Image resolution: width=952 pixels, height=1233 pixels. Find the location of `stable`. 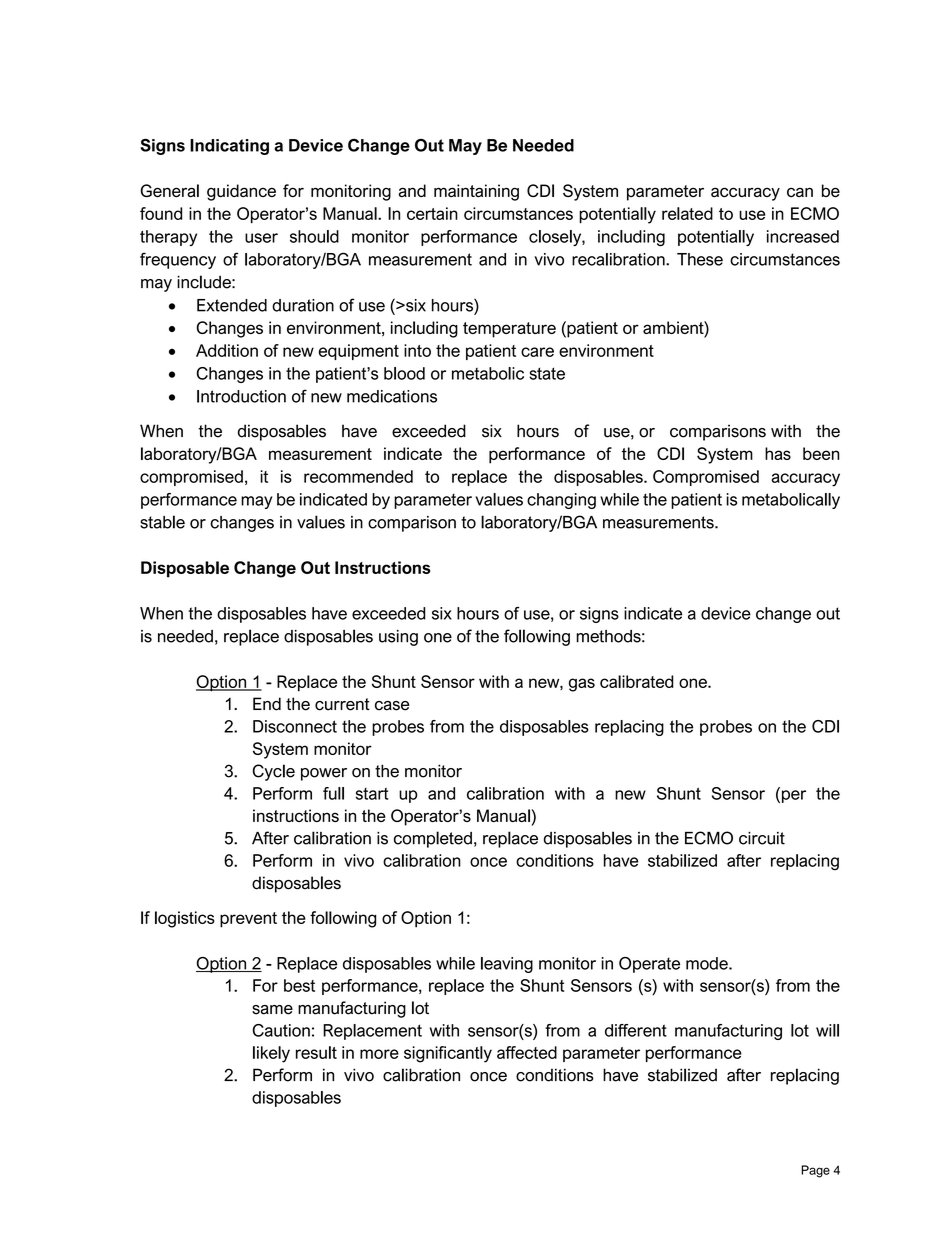

stable is located at coordinates (162, 522).
